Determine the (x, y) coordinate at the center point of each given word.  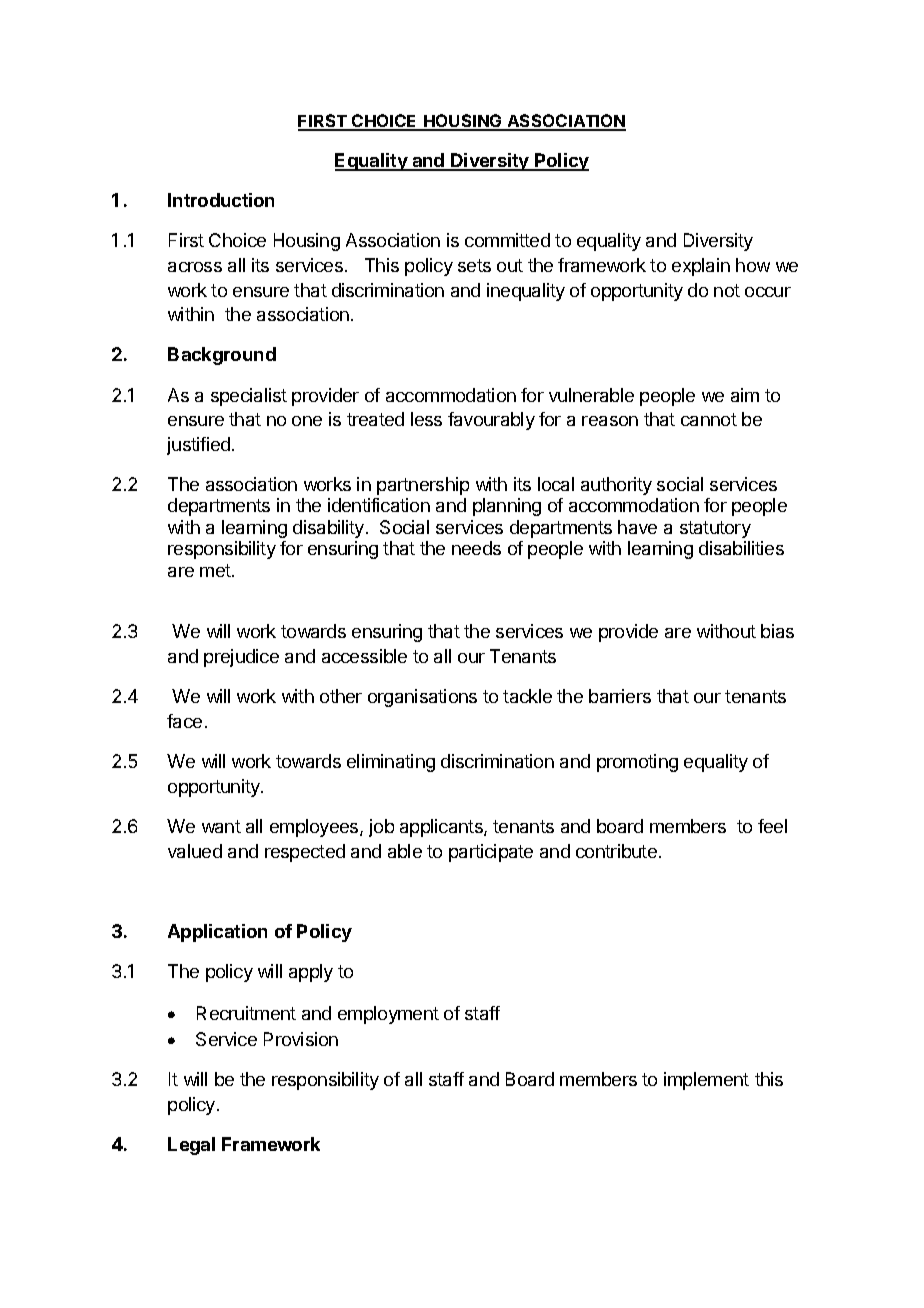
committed (507, 240)
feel (772, 826)
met (216, 570)
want (221, 826)
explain (701, 267)
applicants (442, 828)
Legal (191, 1146)
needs (476, 548)
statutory (715, 529)
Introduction (221, 200)
